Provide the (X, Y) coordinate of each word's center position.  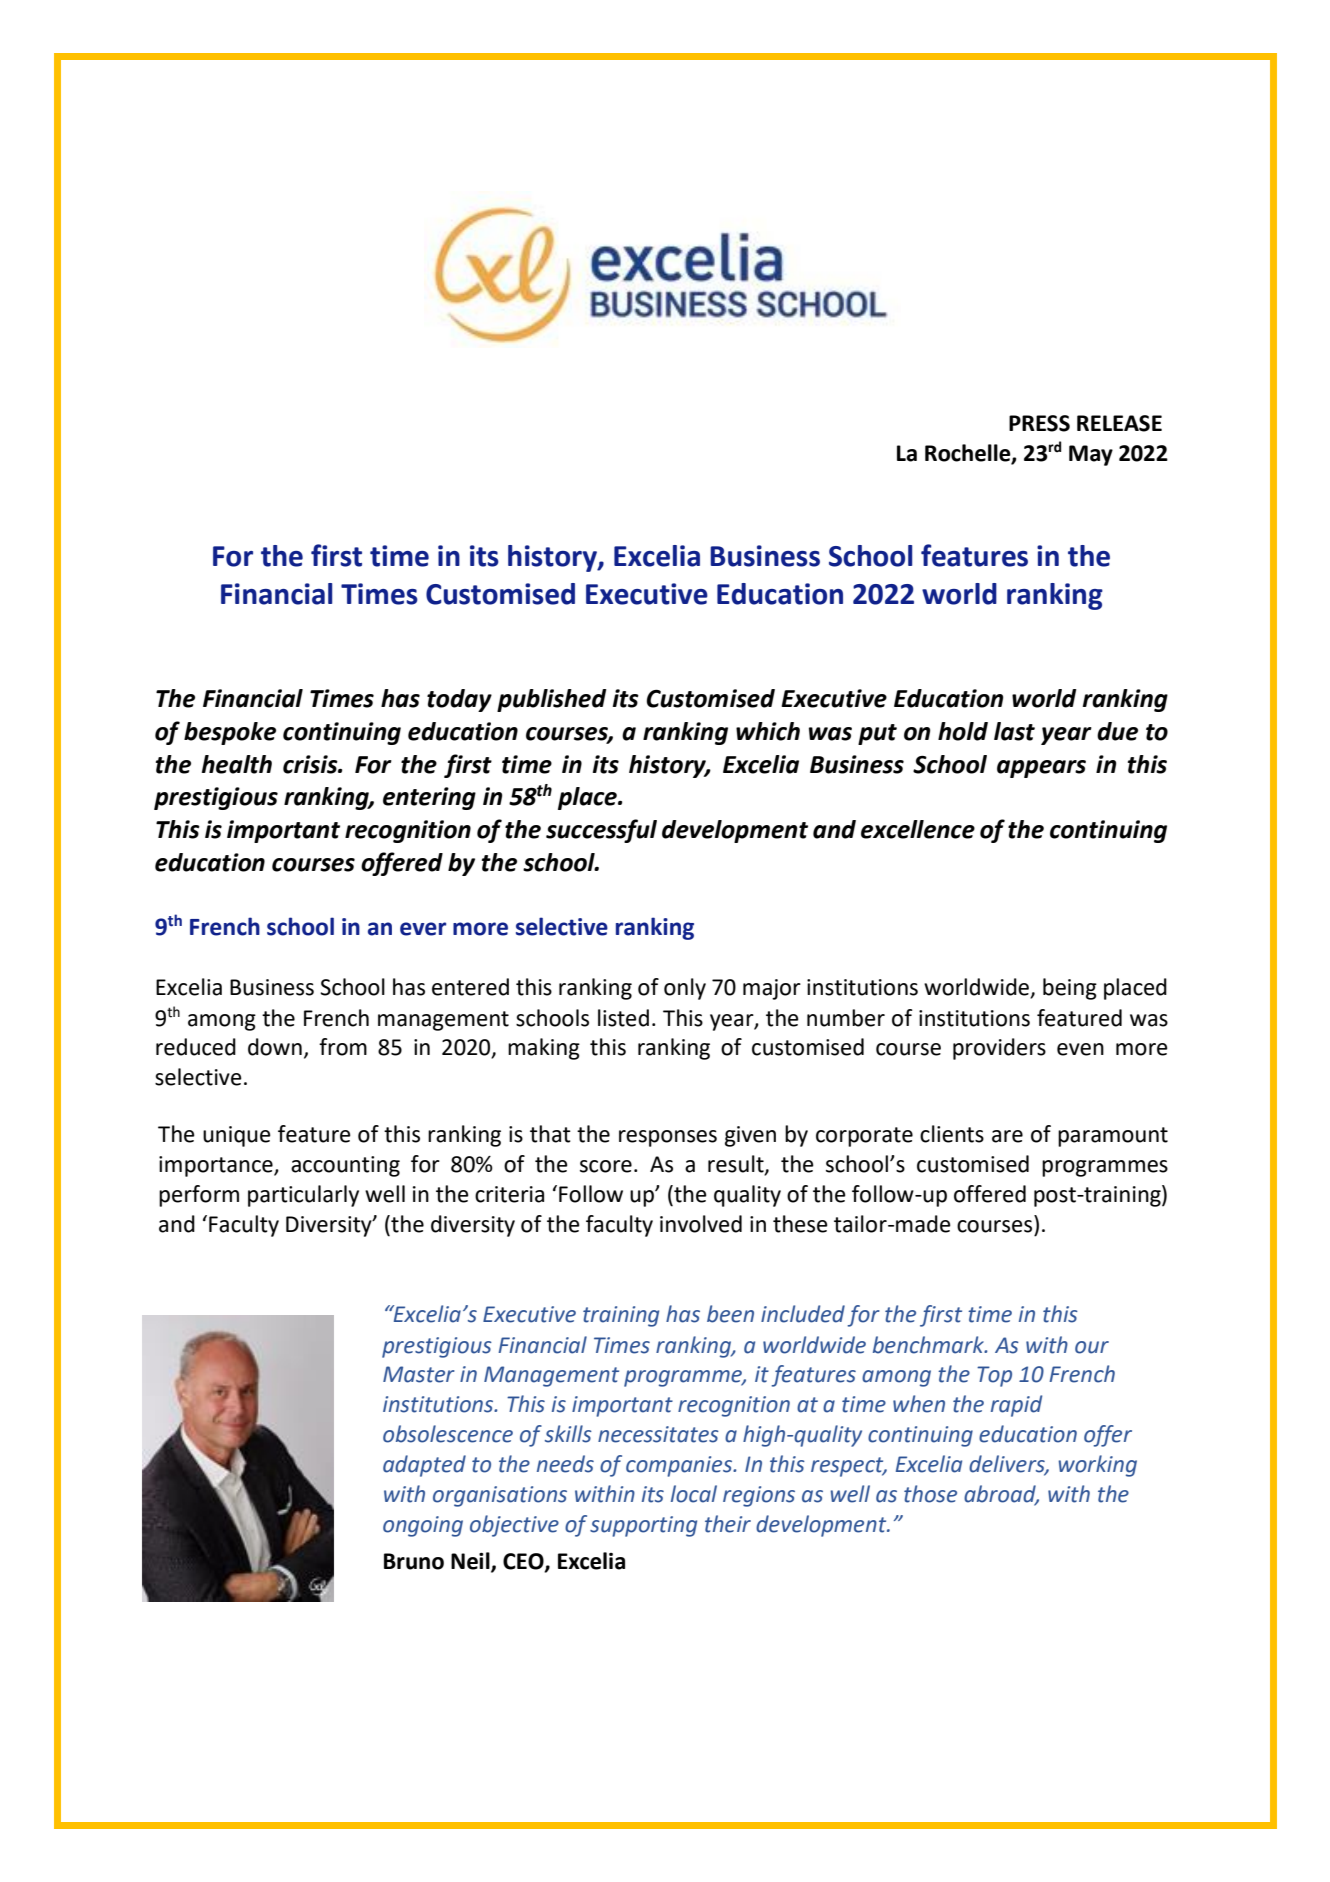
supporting (643, 1526)
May (1091, 455)
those (930, 1494)
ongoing (423, 1526)
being (1070, 989)
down (275, 1047)
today (459, 700)
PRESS (1039, 423)
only (685, 989)
